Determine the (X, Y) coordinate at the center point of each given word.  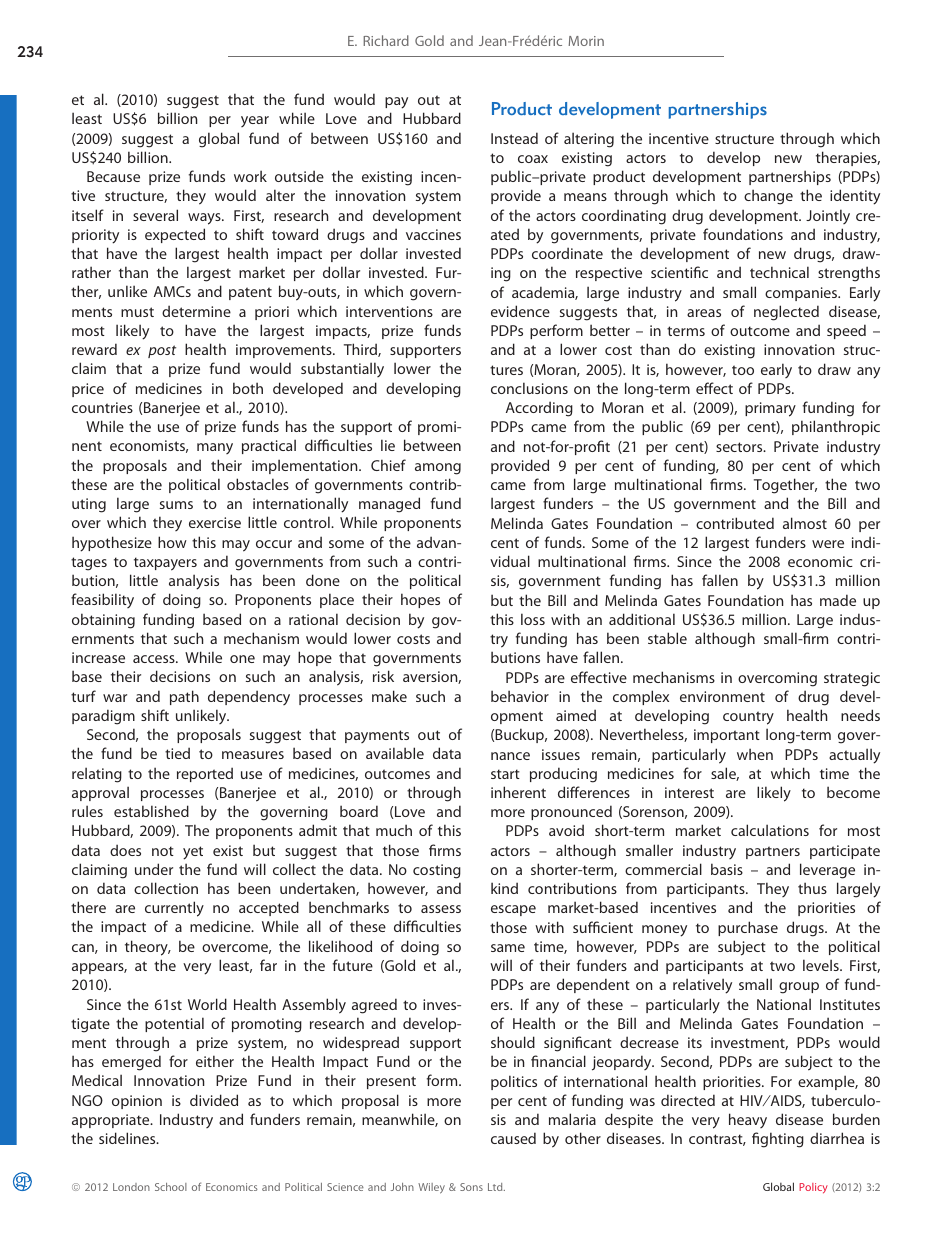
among (438, 469)
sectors (740, 447)
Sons (471, 1187)
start (505, 774)
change (768, 197)
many (215, 448)
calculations (770, 830)
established (151, 811)
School (171, 1187)
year (255, 121)
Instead (514, 138)
